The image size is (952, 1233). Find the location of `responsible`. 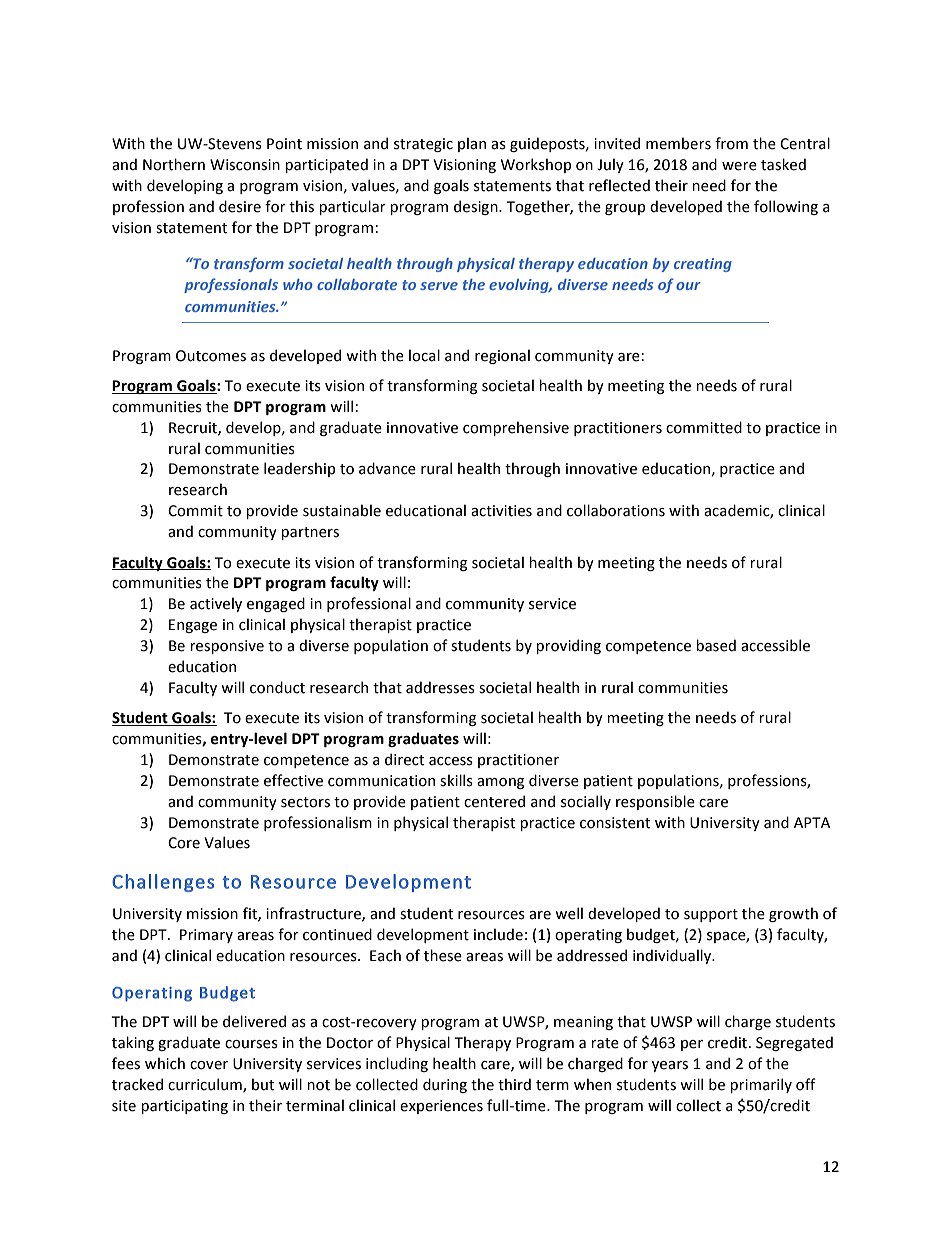

responsible is located at coordinates (655, 802).
